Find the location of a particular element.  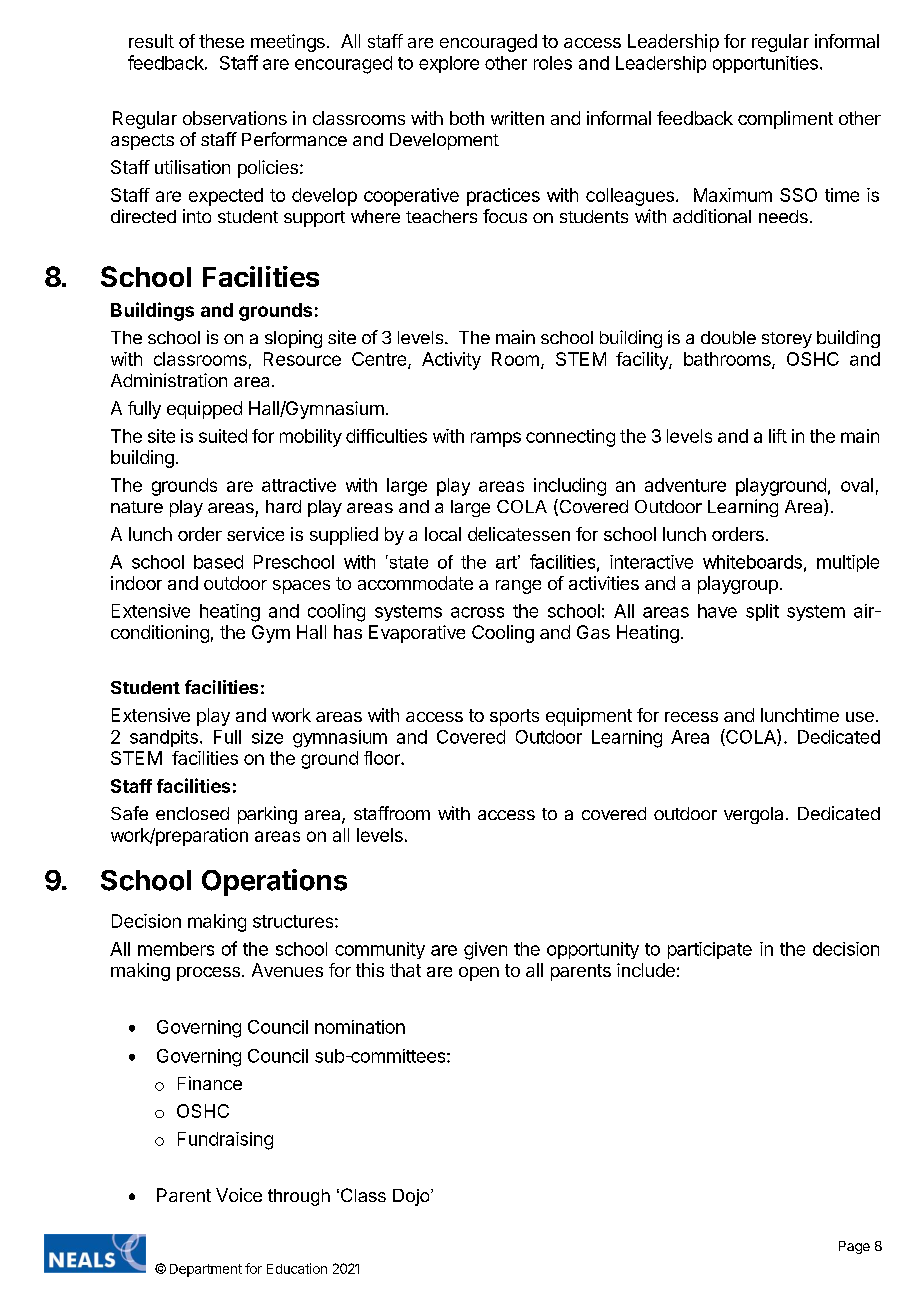

explore is located at coordinates (449, 64).
